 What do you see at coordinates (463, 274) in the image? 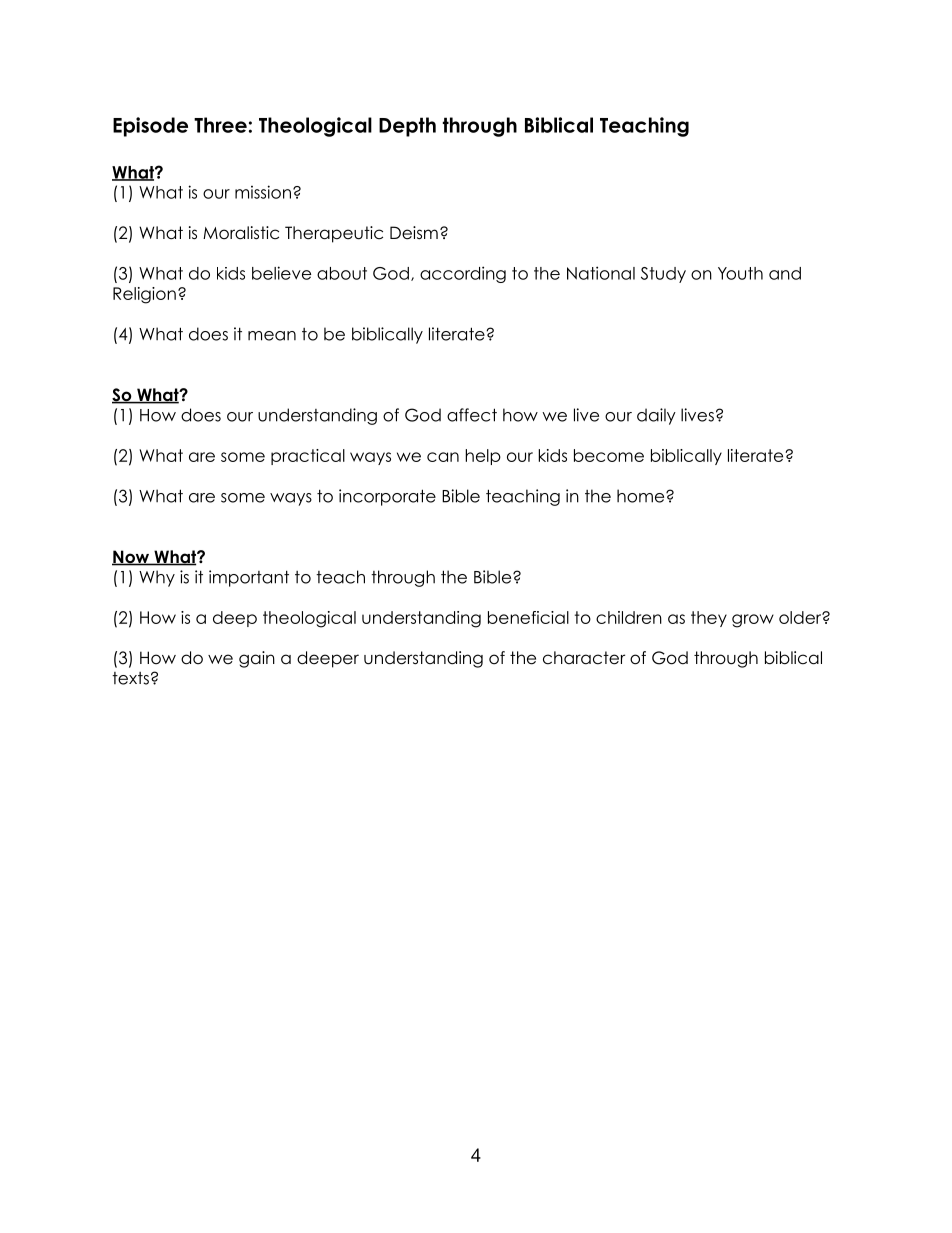
I see `according` at bounding box center [463, 274].
